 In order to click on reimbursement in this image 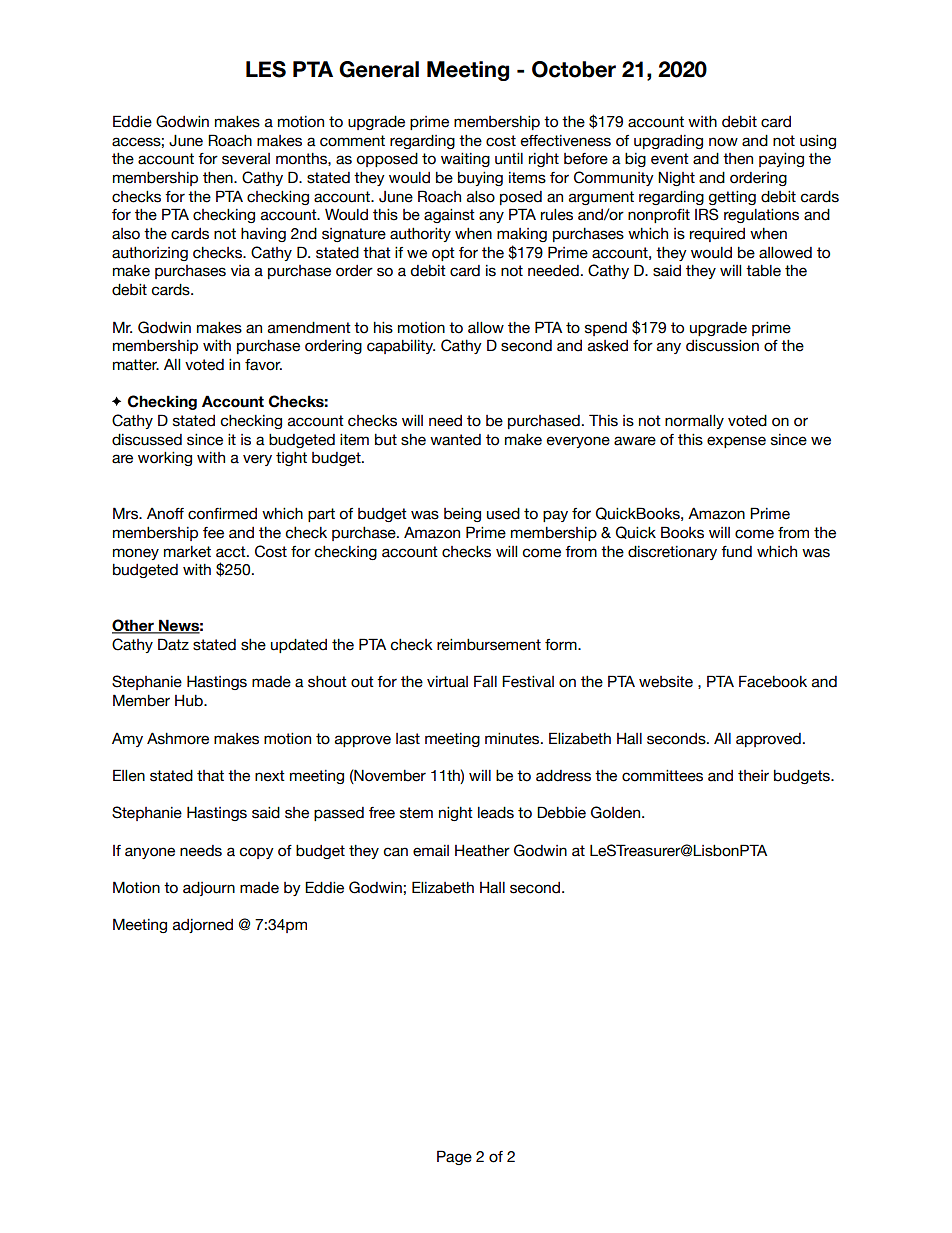, I will do `click(489, 645)`.
